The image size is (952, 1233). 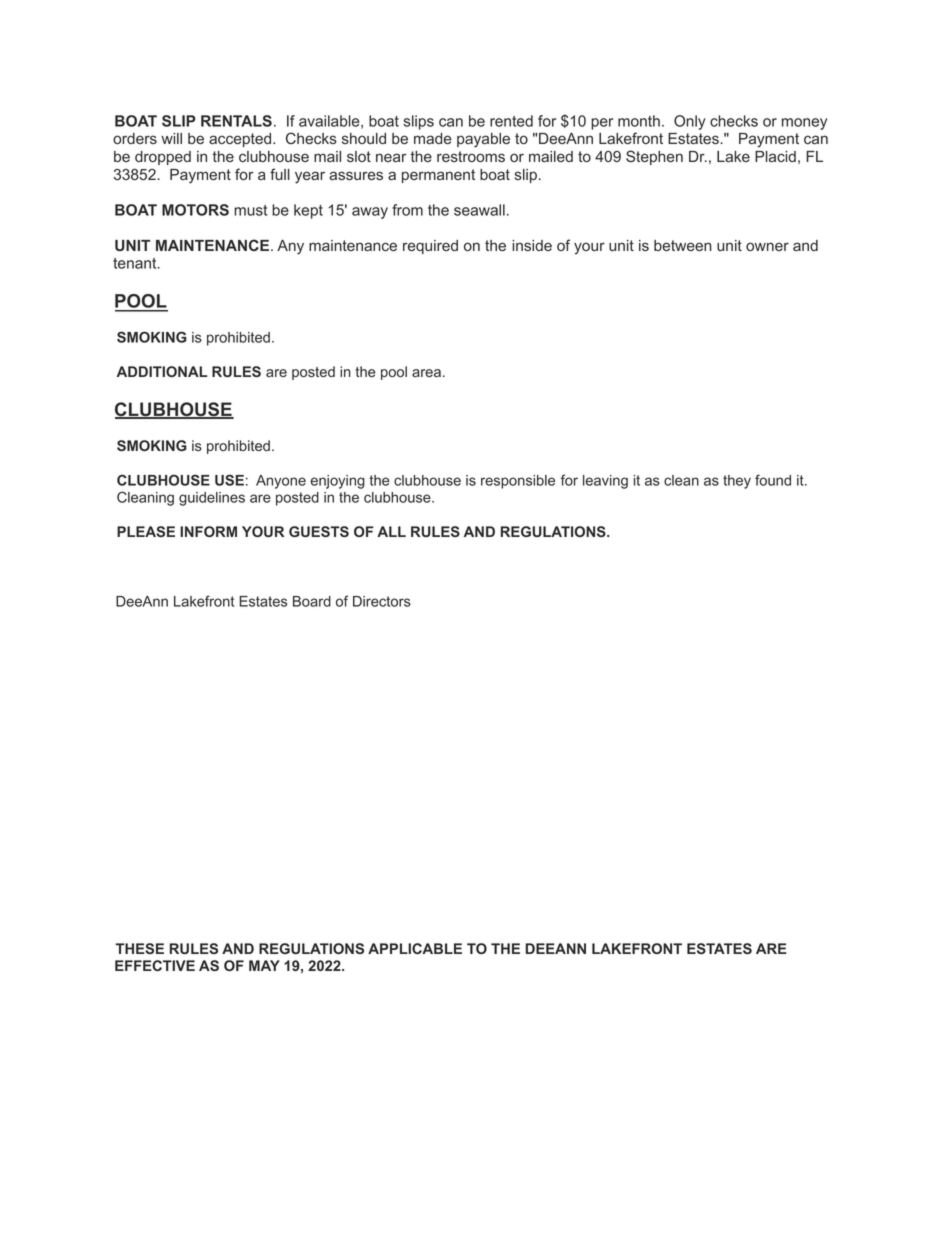 What do you see at coordinates (208, 531) in the image?
I see `INFORM` at bounding box center [208, 531].
